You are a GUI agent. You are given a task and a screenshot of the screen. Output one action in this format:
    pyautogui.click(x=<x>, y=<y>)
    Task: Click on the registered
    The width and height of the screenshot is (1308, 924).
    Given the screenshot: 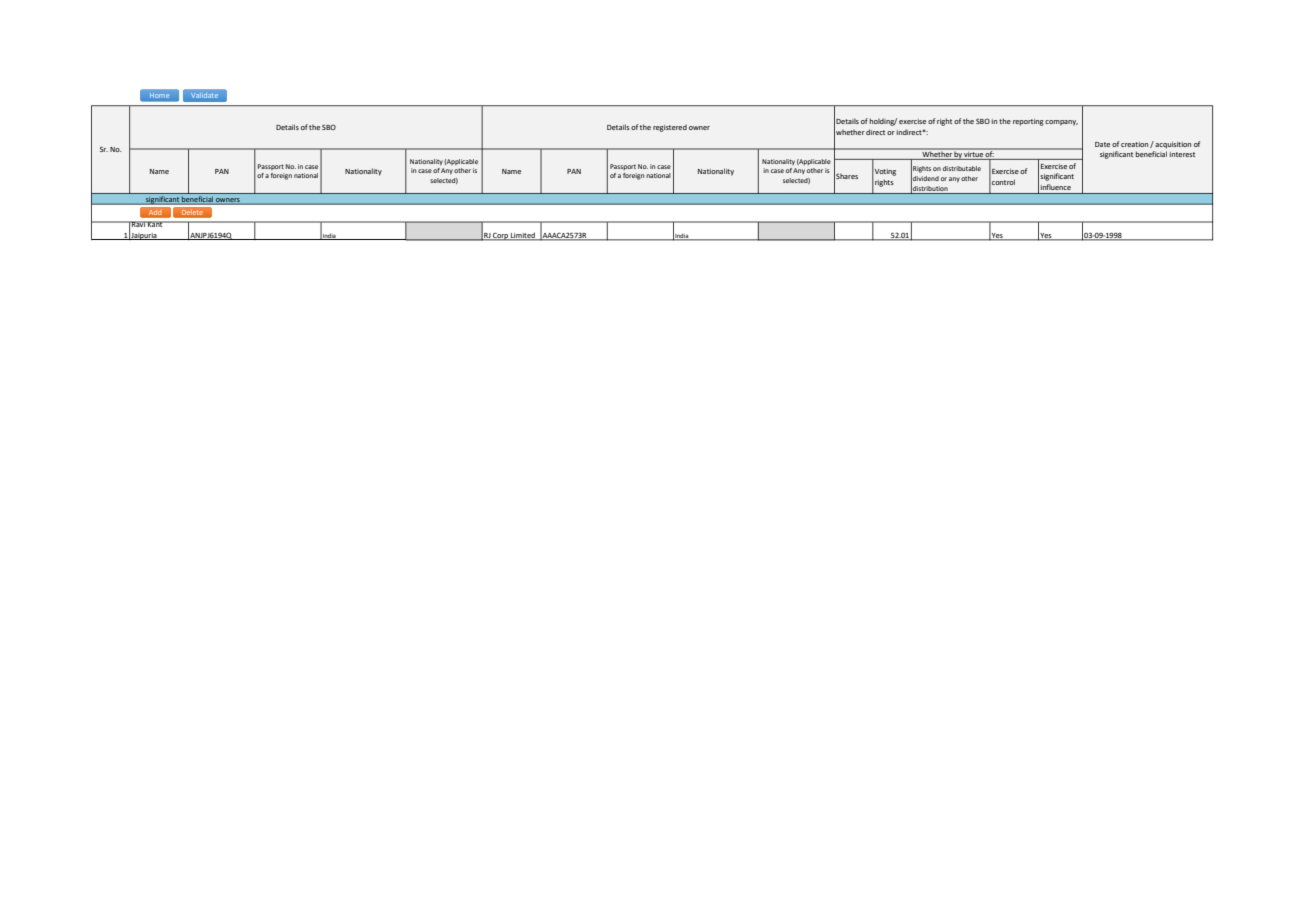 What is the action you would take?
    pyautogui.click(x=670, y=128)
